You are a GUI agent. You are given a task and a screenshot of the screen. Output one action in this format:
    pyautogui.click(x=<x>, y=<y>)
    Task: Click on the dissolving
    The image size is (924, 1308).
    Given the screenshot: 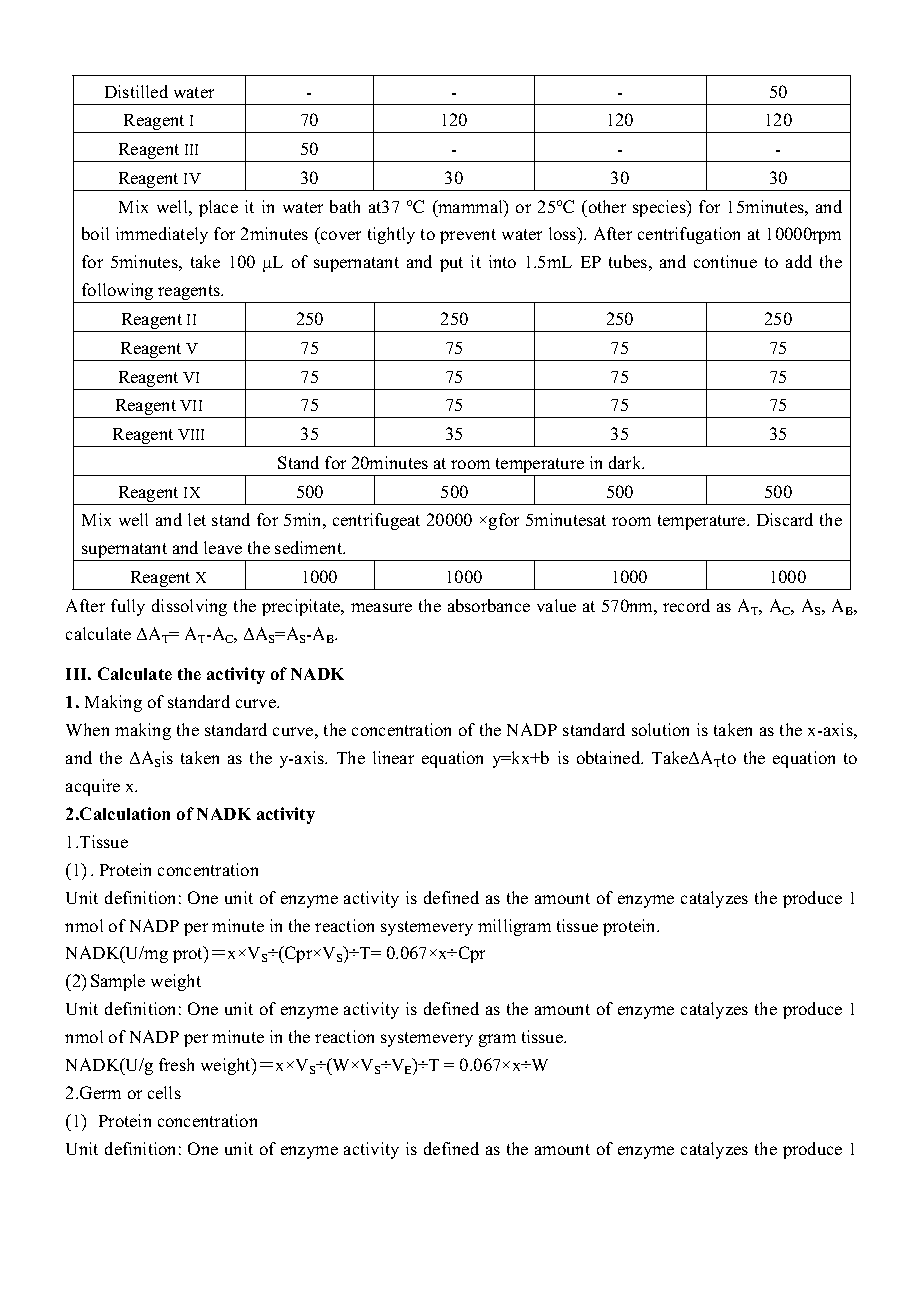 What is the action you would take?
    pyautogui.click(x=189, y=607)
